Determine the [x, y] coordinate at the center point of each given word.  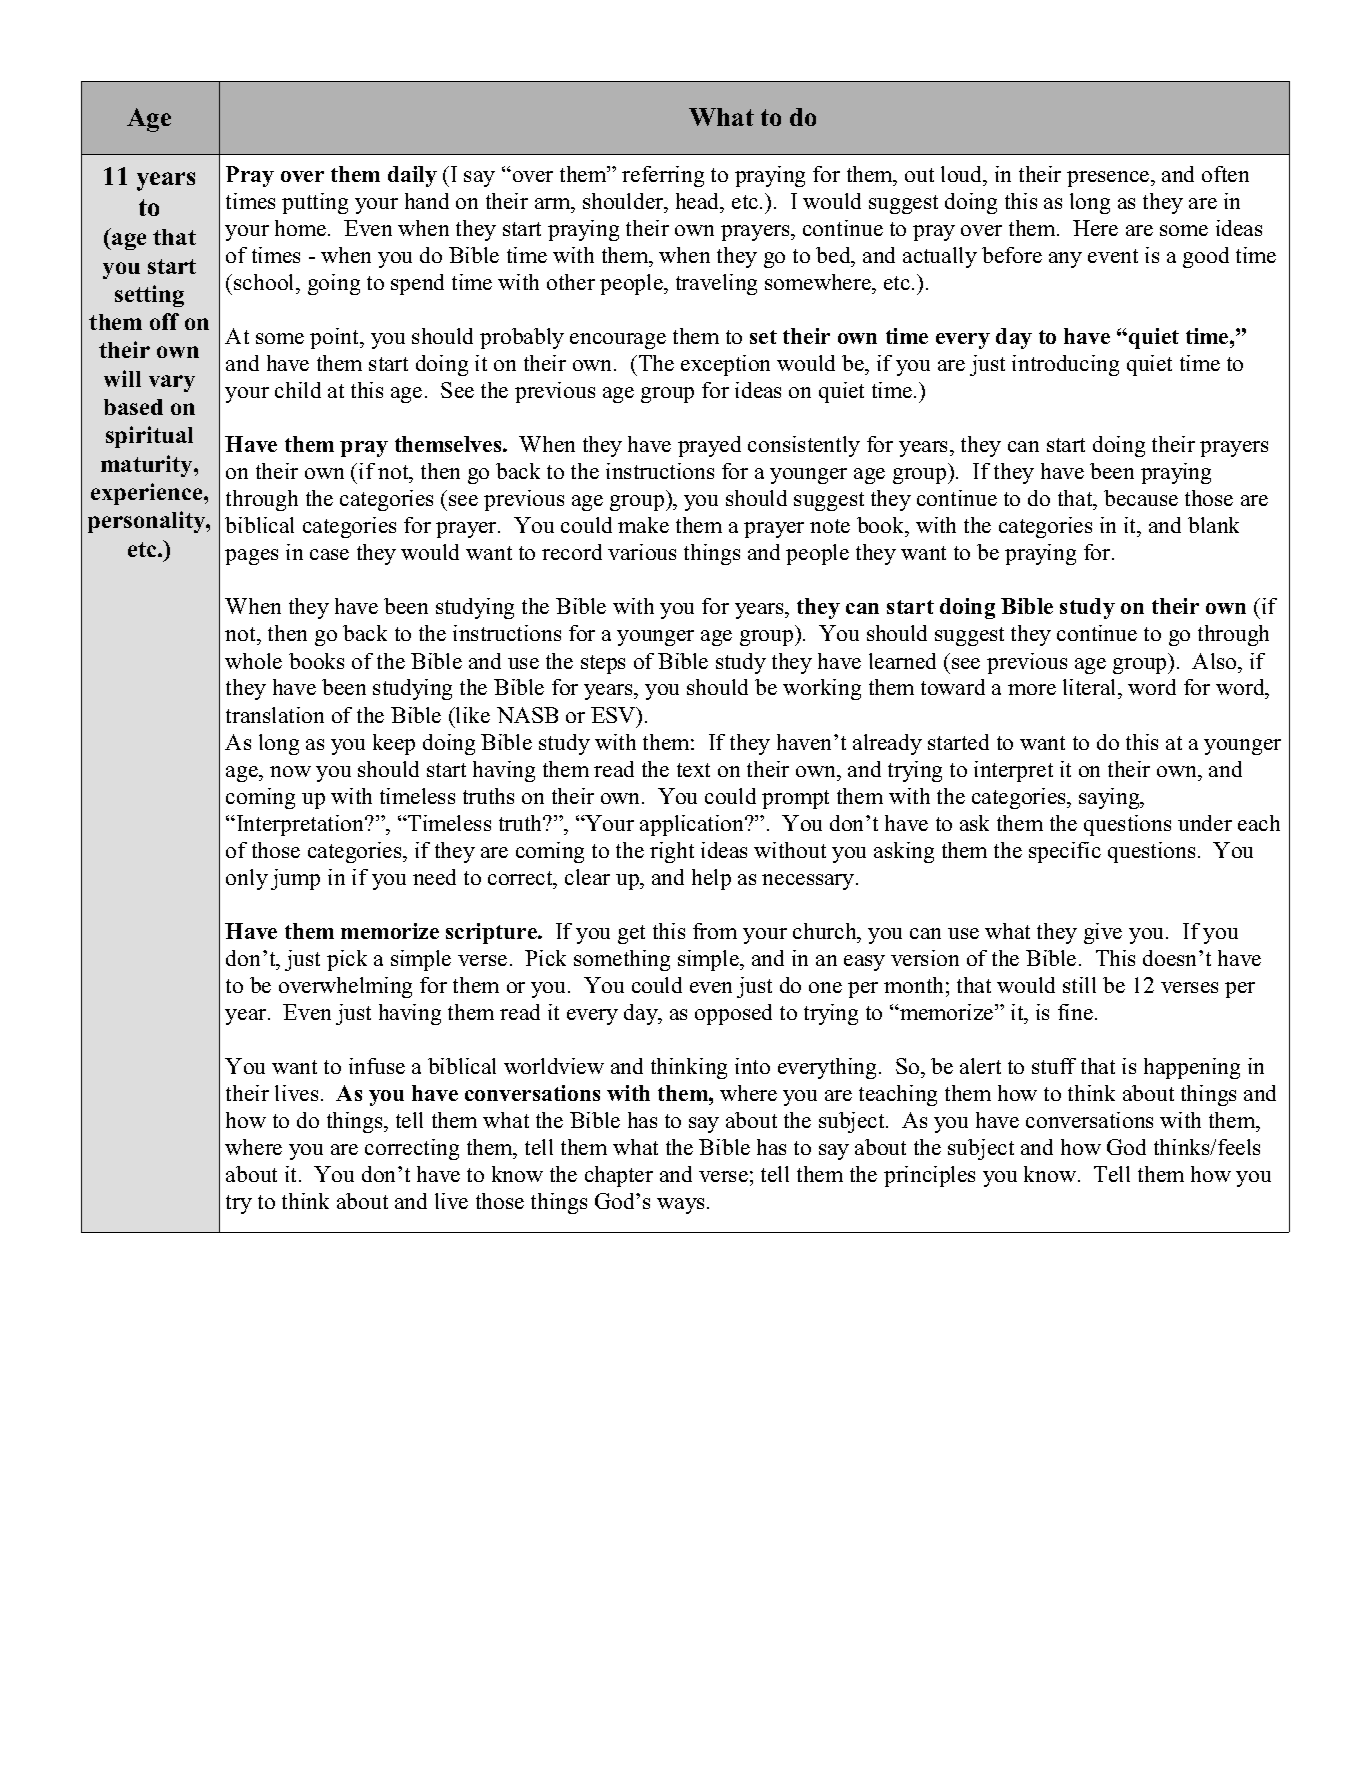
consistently [804, 446]
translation [275, 715]
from [715, 931]
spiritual [149, 437]
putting [315, 203]
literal [1091, 689]
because [1141, 498]
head [699, 201]
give [1103, 933]
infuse [377, 1066]
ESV [614, 715]
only [247, 879]
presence [1109, 179]
